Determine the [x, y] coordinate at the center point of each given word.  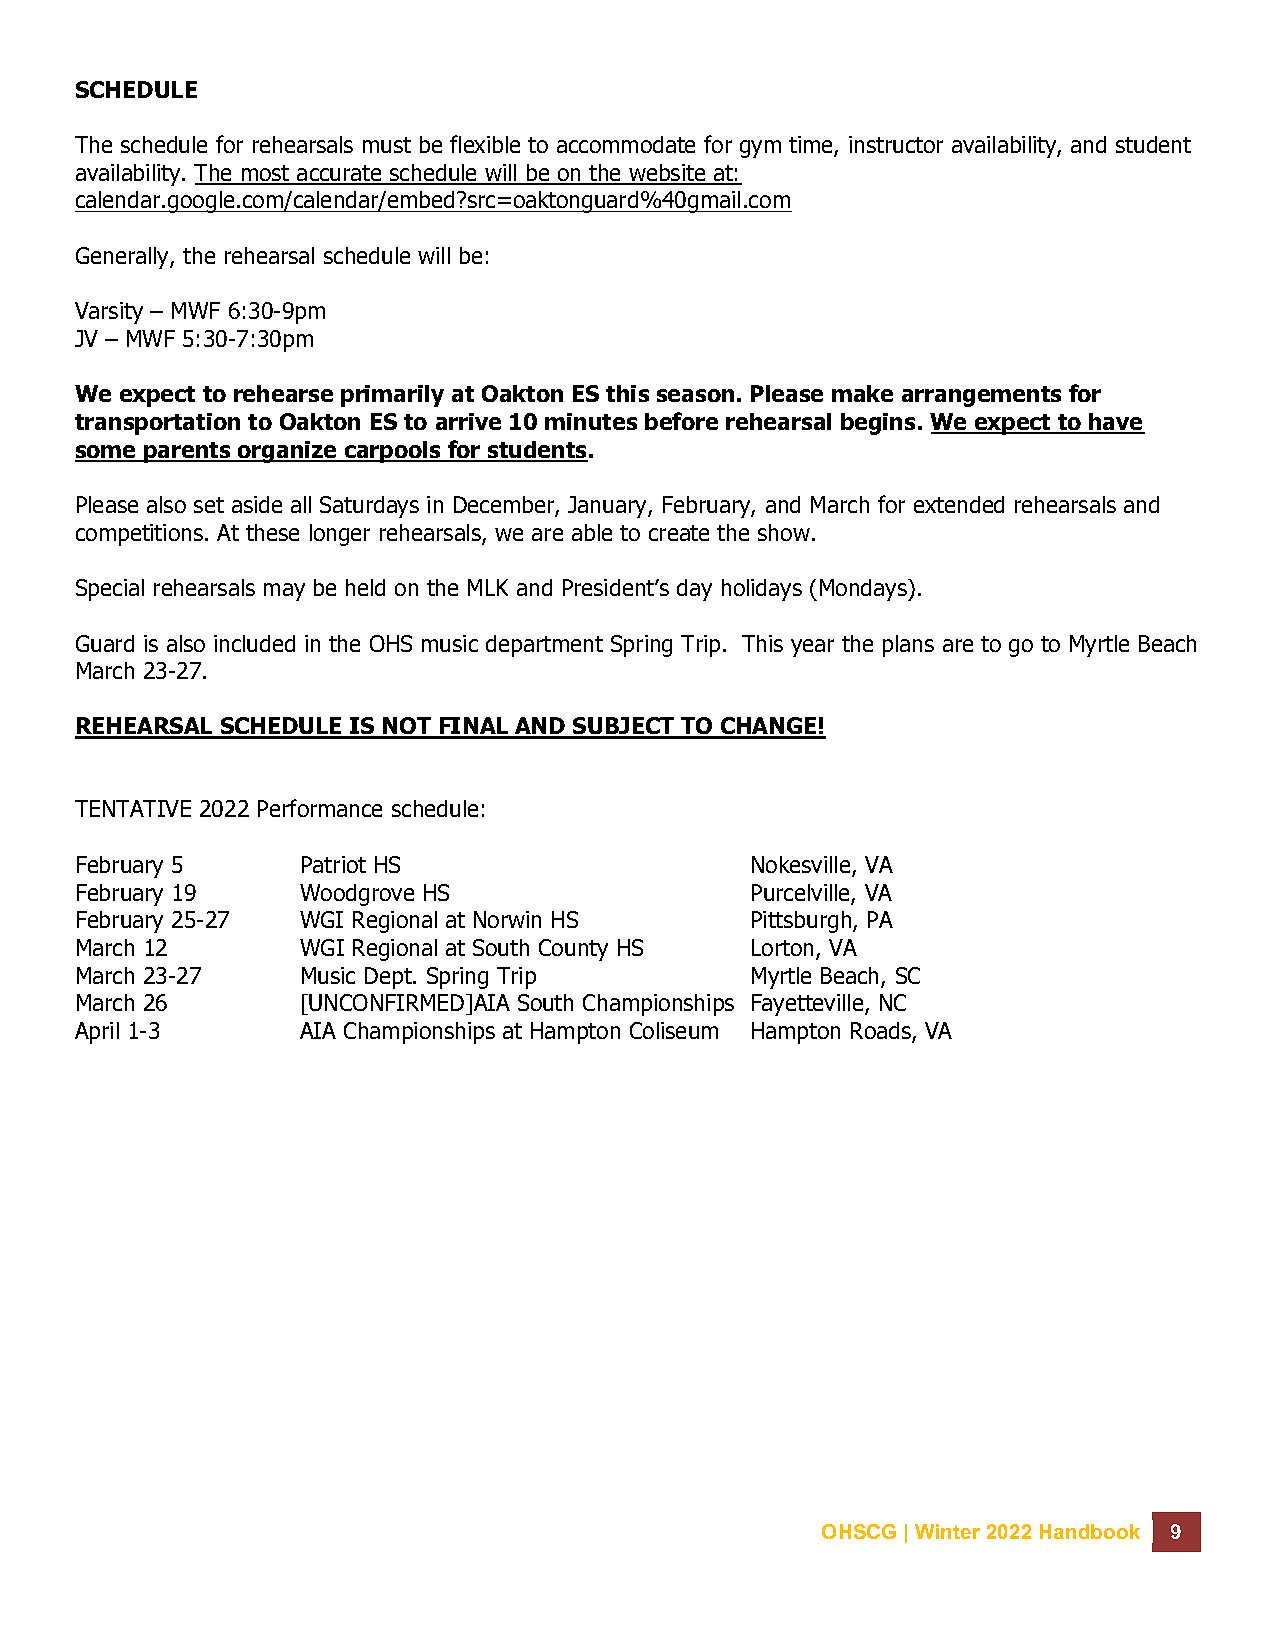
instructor [896, 144]
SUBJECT [624, 727]
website [667, 174]
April [97, 1033]
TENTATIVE [133, 808]
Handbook [1090, 1531]
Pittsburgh [803, 922]
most [265, 174]
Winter [947, 1531]
